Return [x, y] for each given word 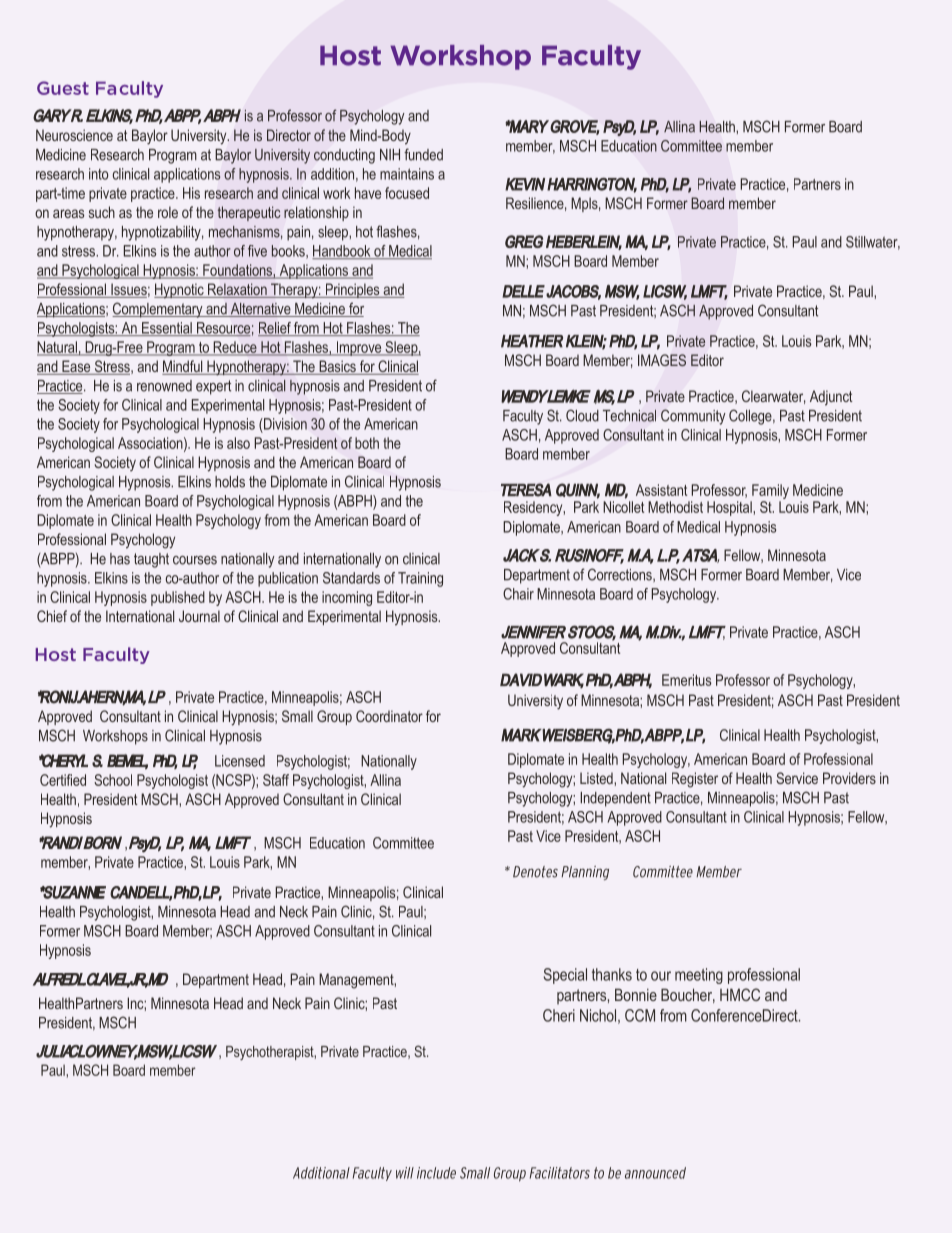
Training [420, 579]
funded [423, 154]
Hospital [730, 508]
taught [151, 560]
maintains [407, 174]
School [113, 780]
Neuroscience [74, 135]
